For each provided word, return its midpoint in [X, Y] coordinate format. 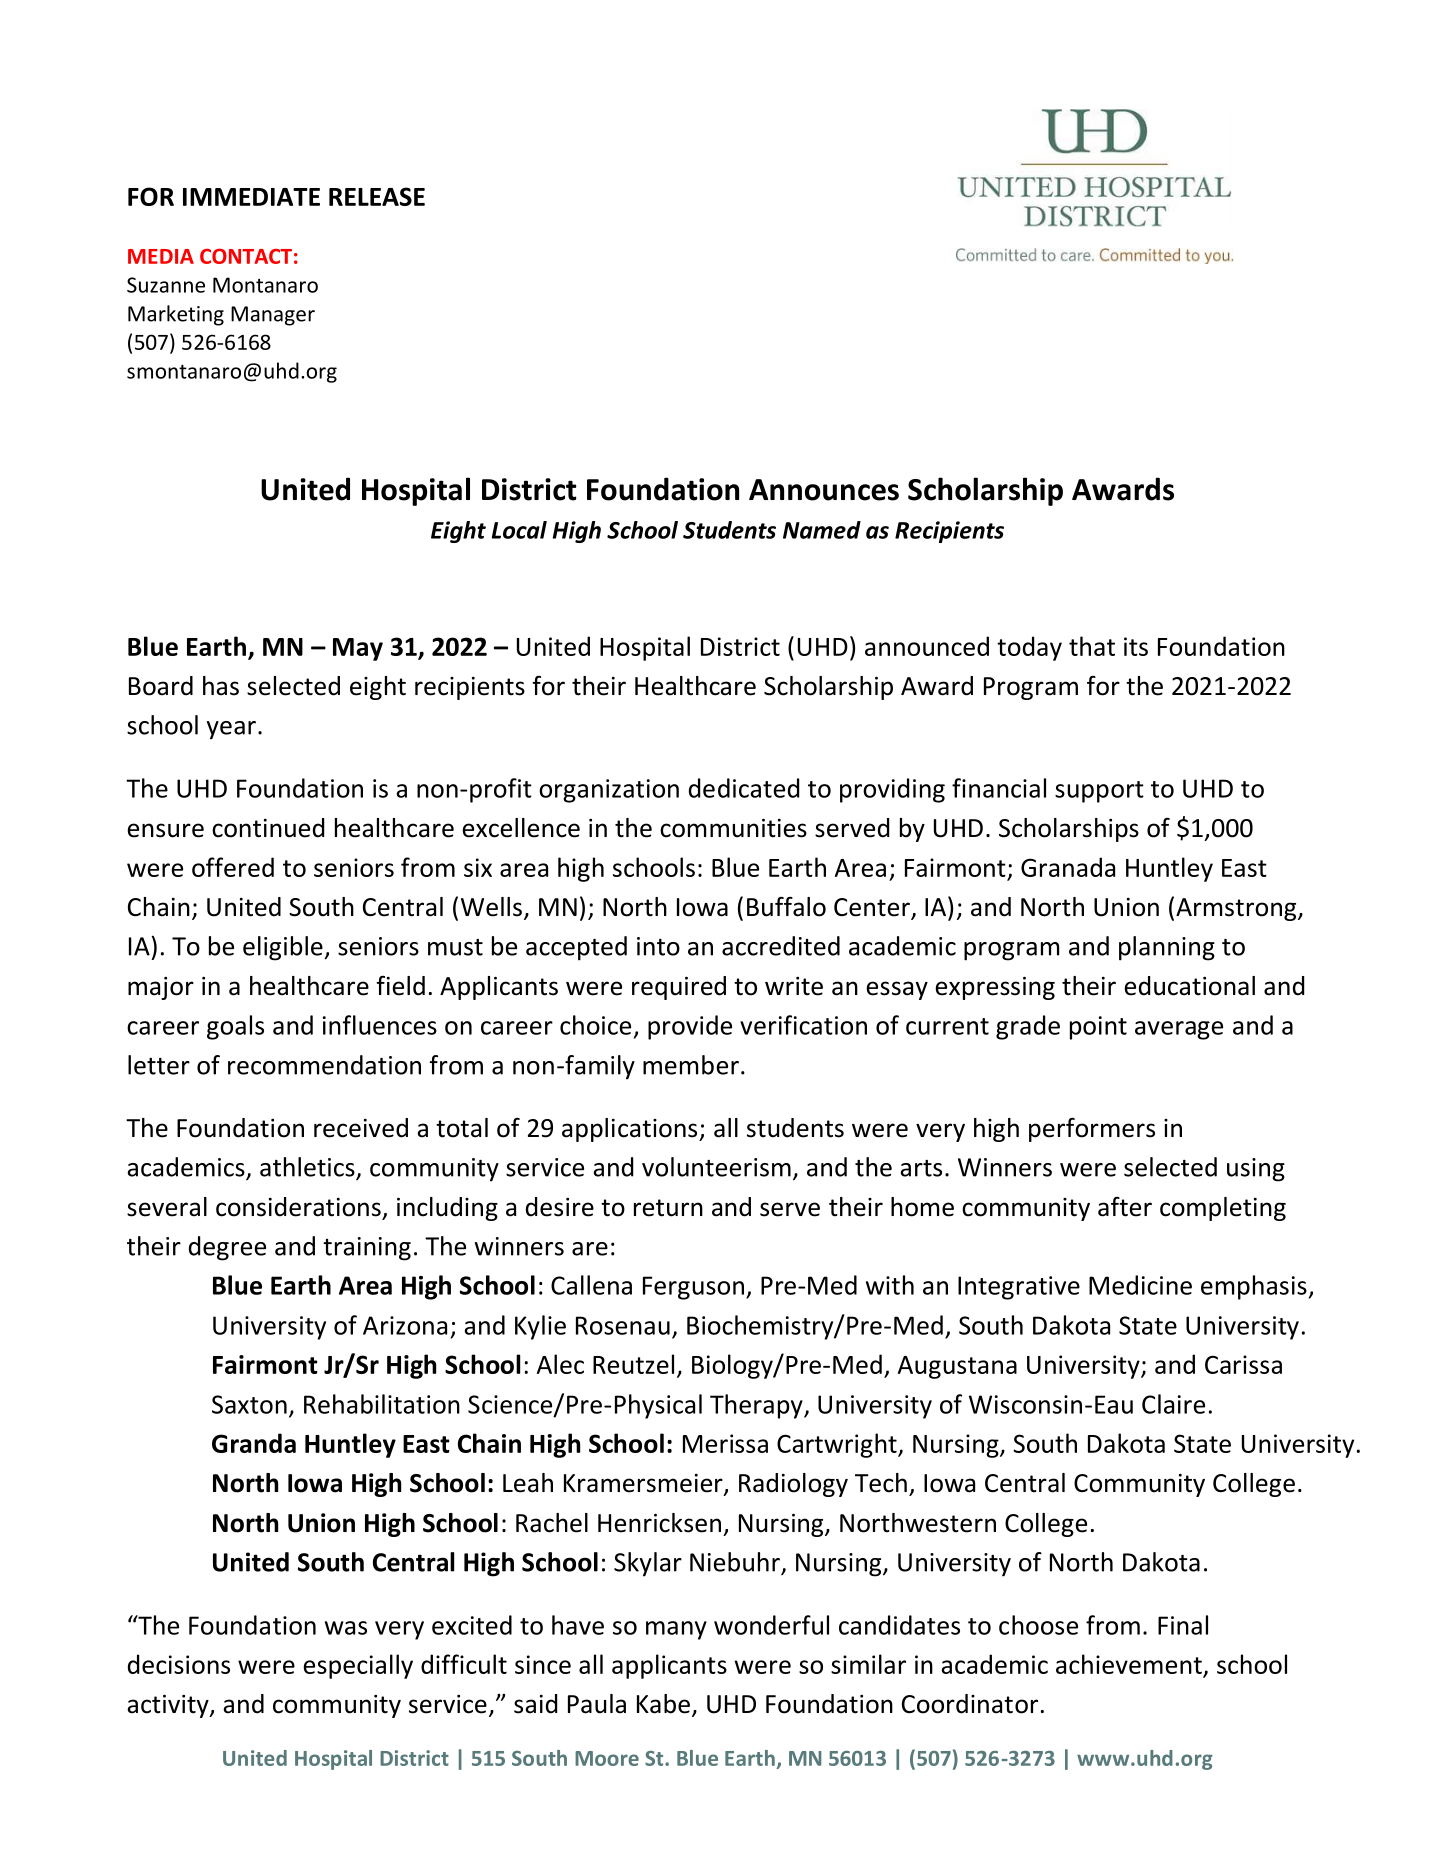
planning [1167, 948]
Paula [597, 1704]
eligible [284, 948]
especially [358, 1666]
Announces [824, 490]
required [679, 988]
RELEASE [377, 196]
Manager [273, 316]
